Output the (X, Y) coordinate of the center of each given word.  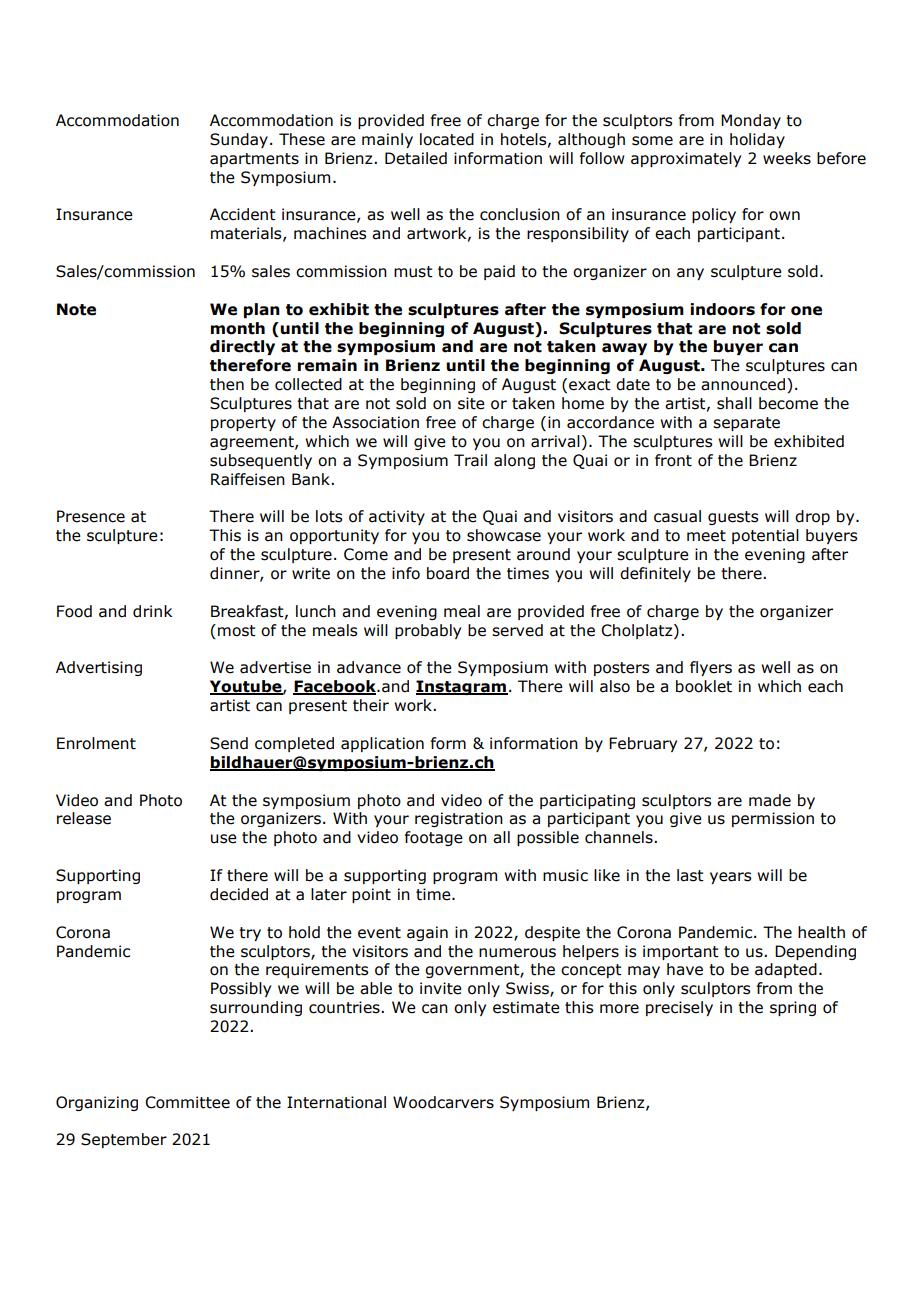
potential (765, 536)
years (730, 878)
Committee (187, 1102)
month (238, 328)
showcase (504, 535)
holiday (757, 140)
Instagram (462, 687)
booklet (704, 686)
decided (239, 894)
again (427, 933)
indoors (722, 309)
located (447, 139)
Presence (91, 516)
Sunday (239, 140)
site (471, 403)
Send (229, 743)
